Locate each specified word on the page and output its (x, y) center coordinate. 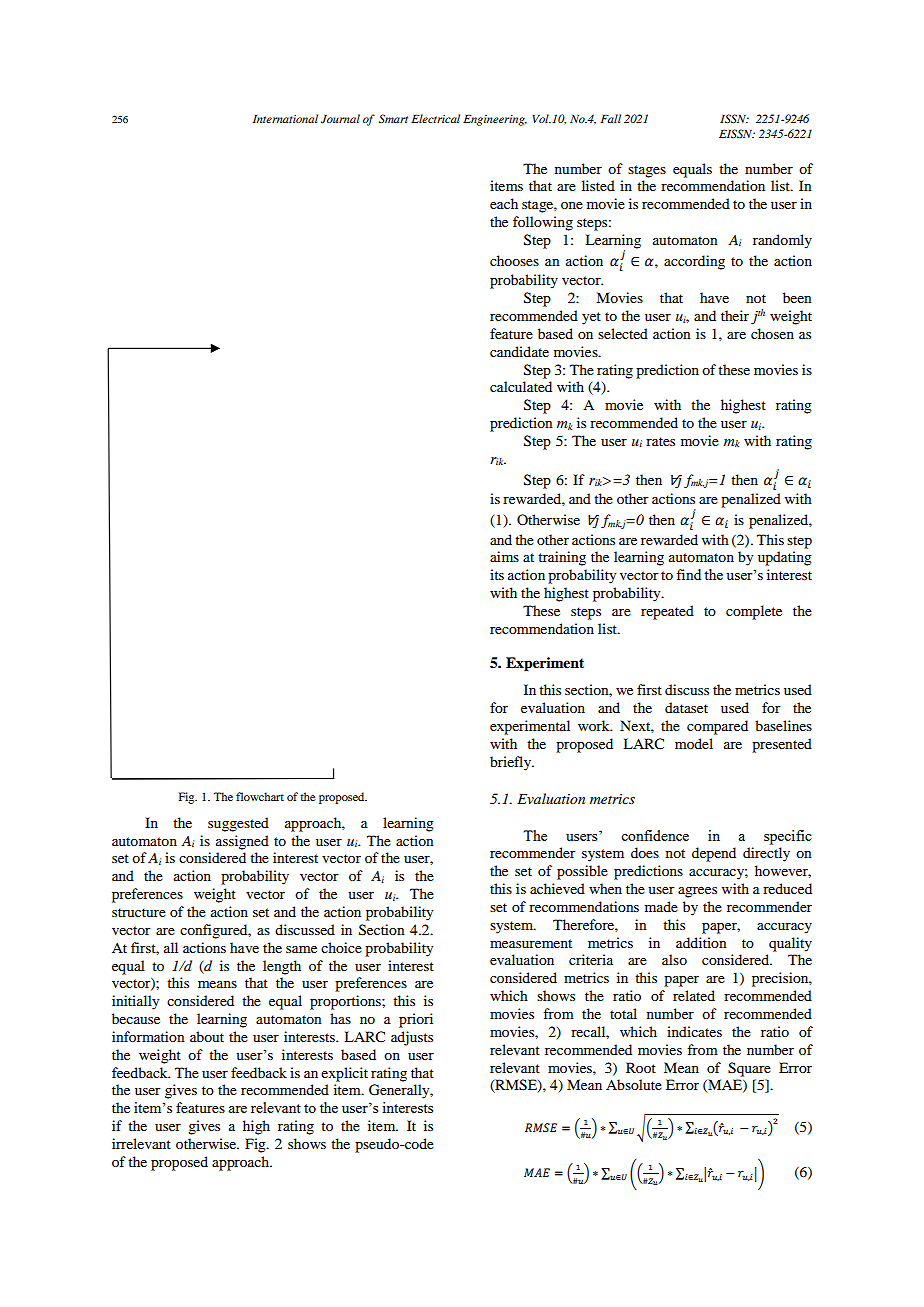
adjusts (412, 1038)
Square (749, 1069)
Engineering (495, 120)
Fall (610, 118)
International (285, 118)
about (207, 1036)
